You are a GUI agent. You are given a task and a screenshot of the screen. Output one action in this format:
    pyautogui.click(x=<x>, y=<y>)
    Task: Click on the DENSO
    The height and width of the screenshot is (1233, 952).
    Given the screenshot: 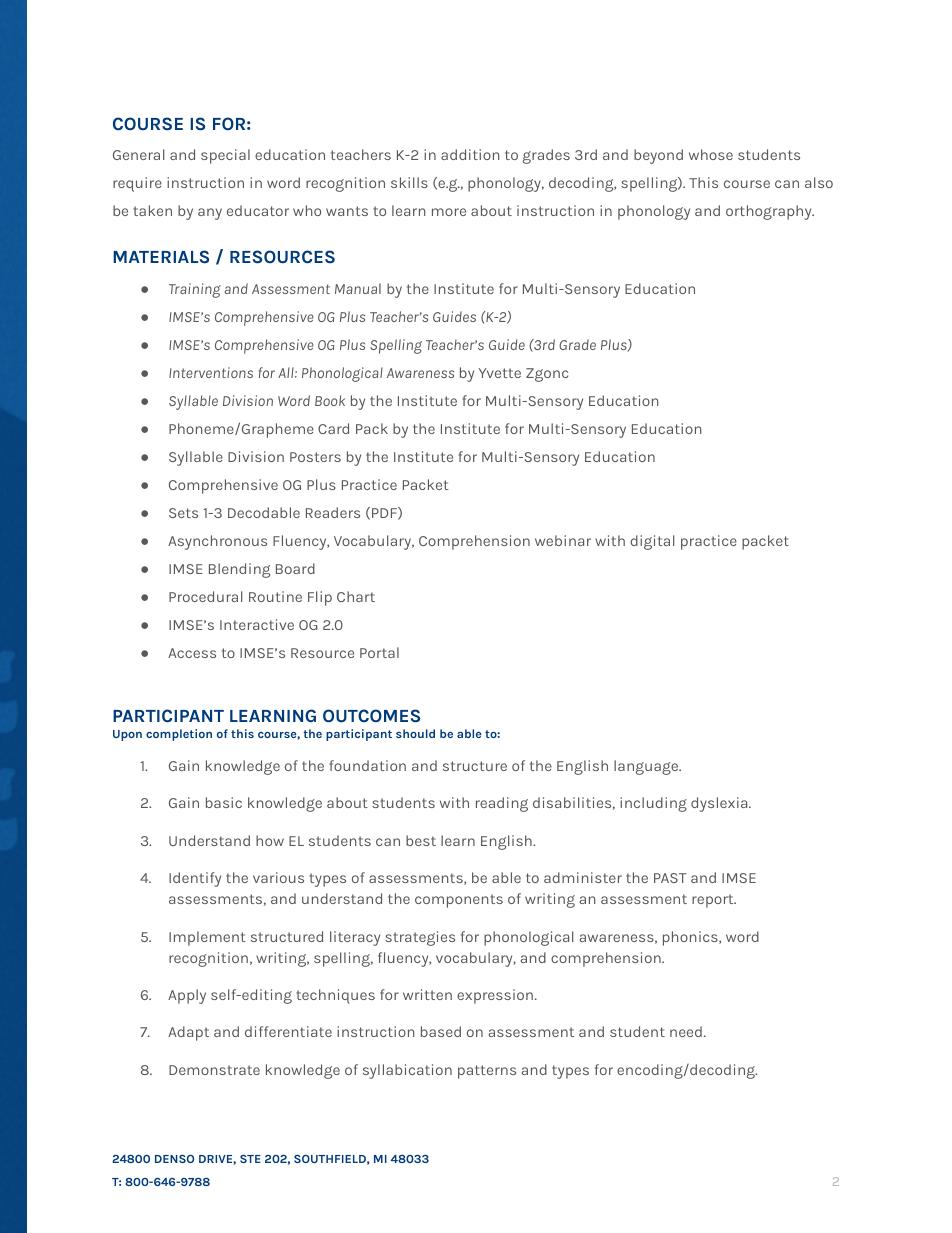 What is the action you would take?
    pyautogui.click(x=174, y=1159)
